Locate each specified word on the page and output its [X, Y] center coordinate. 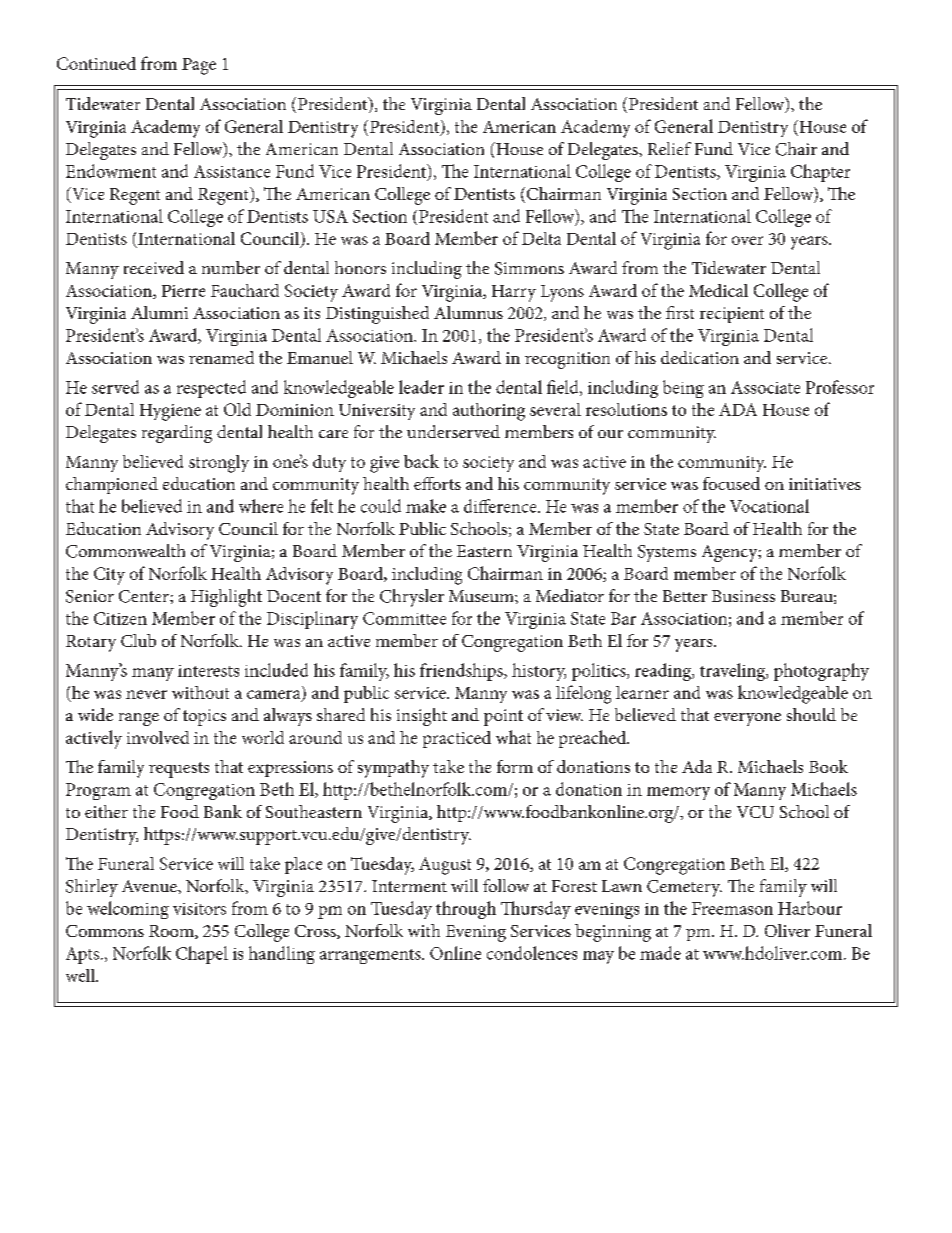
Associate [765, 387]
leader [421, 387]
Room [172, 932]
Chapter [820, 173]
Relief [669, 148]
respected [211, 389]
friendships [462, 672]
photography [821, 672]
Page [199, 66]
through [466, 910]
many [153, 674]
